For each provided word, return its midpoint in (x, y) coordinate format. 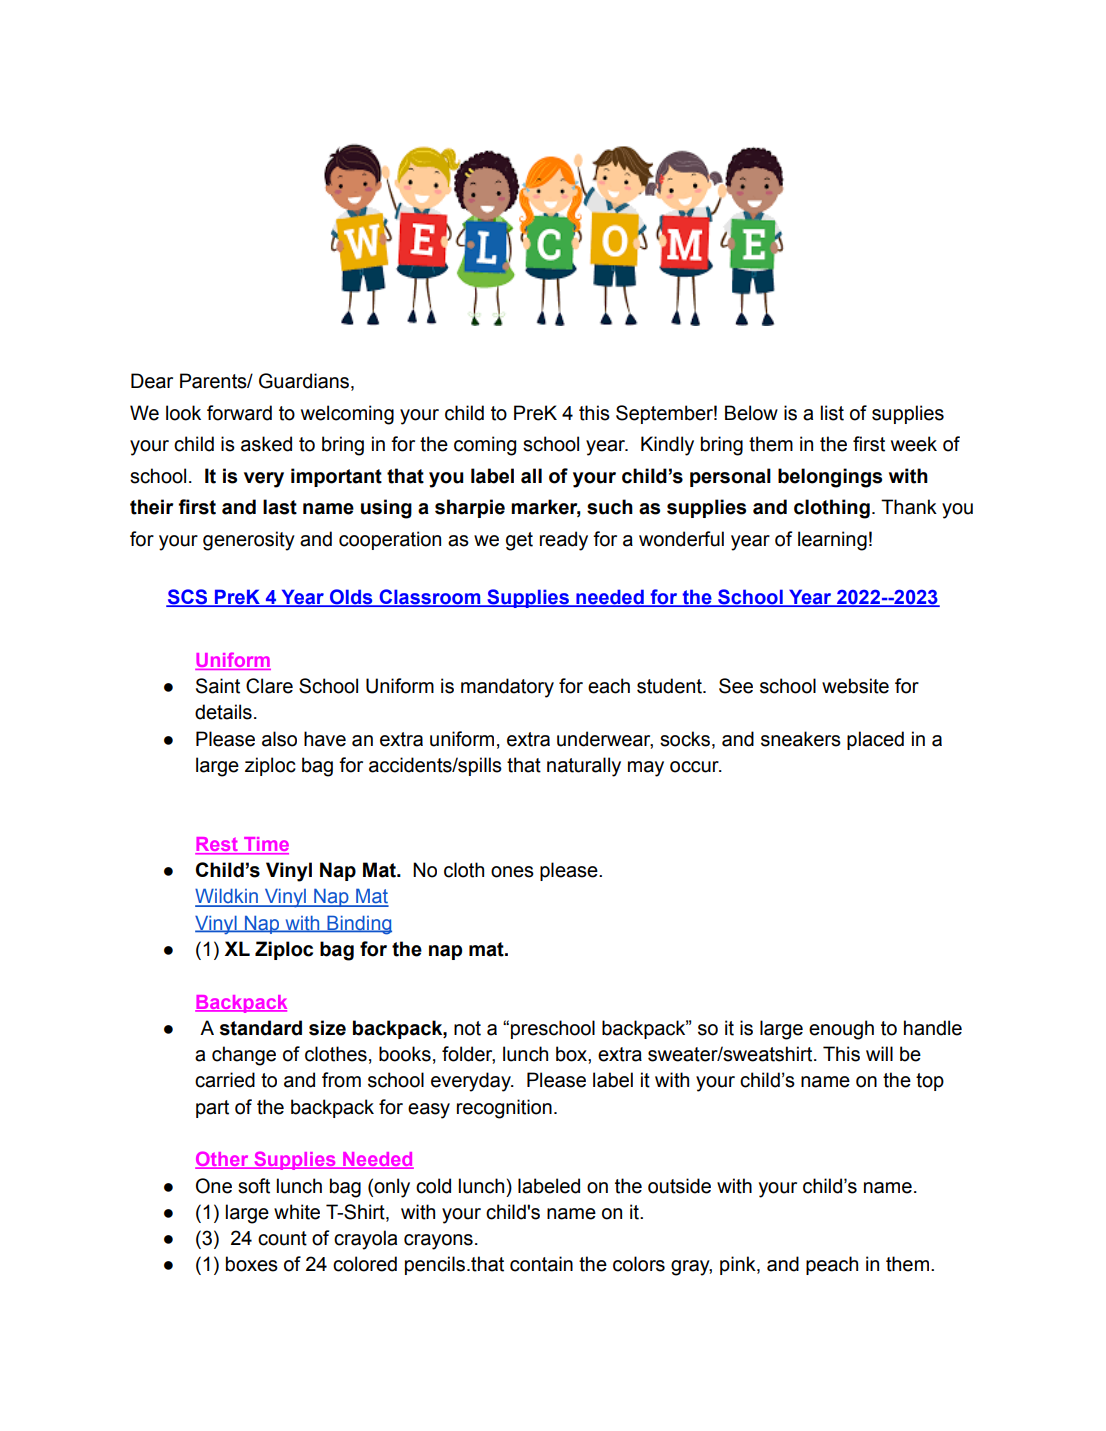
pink (739, 1265)
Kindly (667, 446)
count (282, 1238)
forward (239, 413)
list (832, 413)
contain (541, 1264)
